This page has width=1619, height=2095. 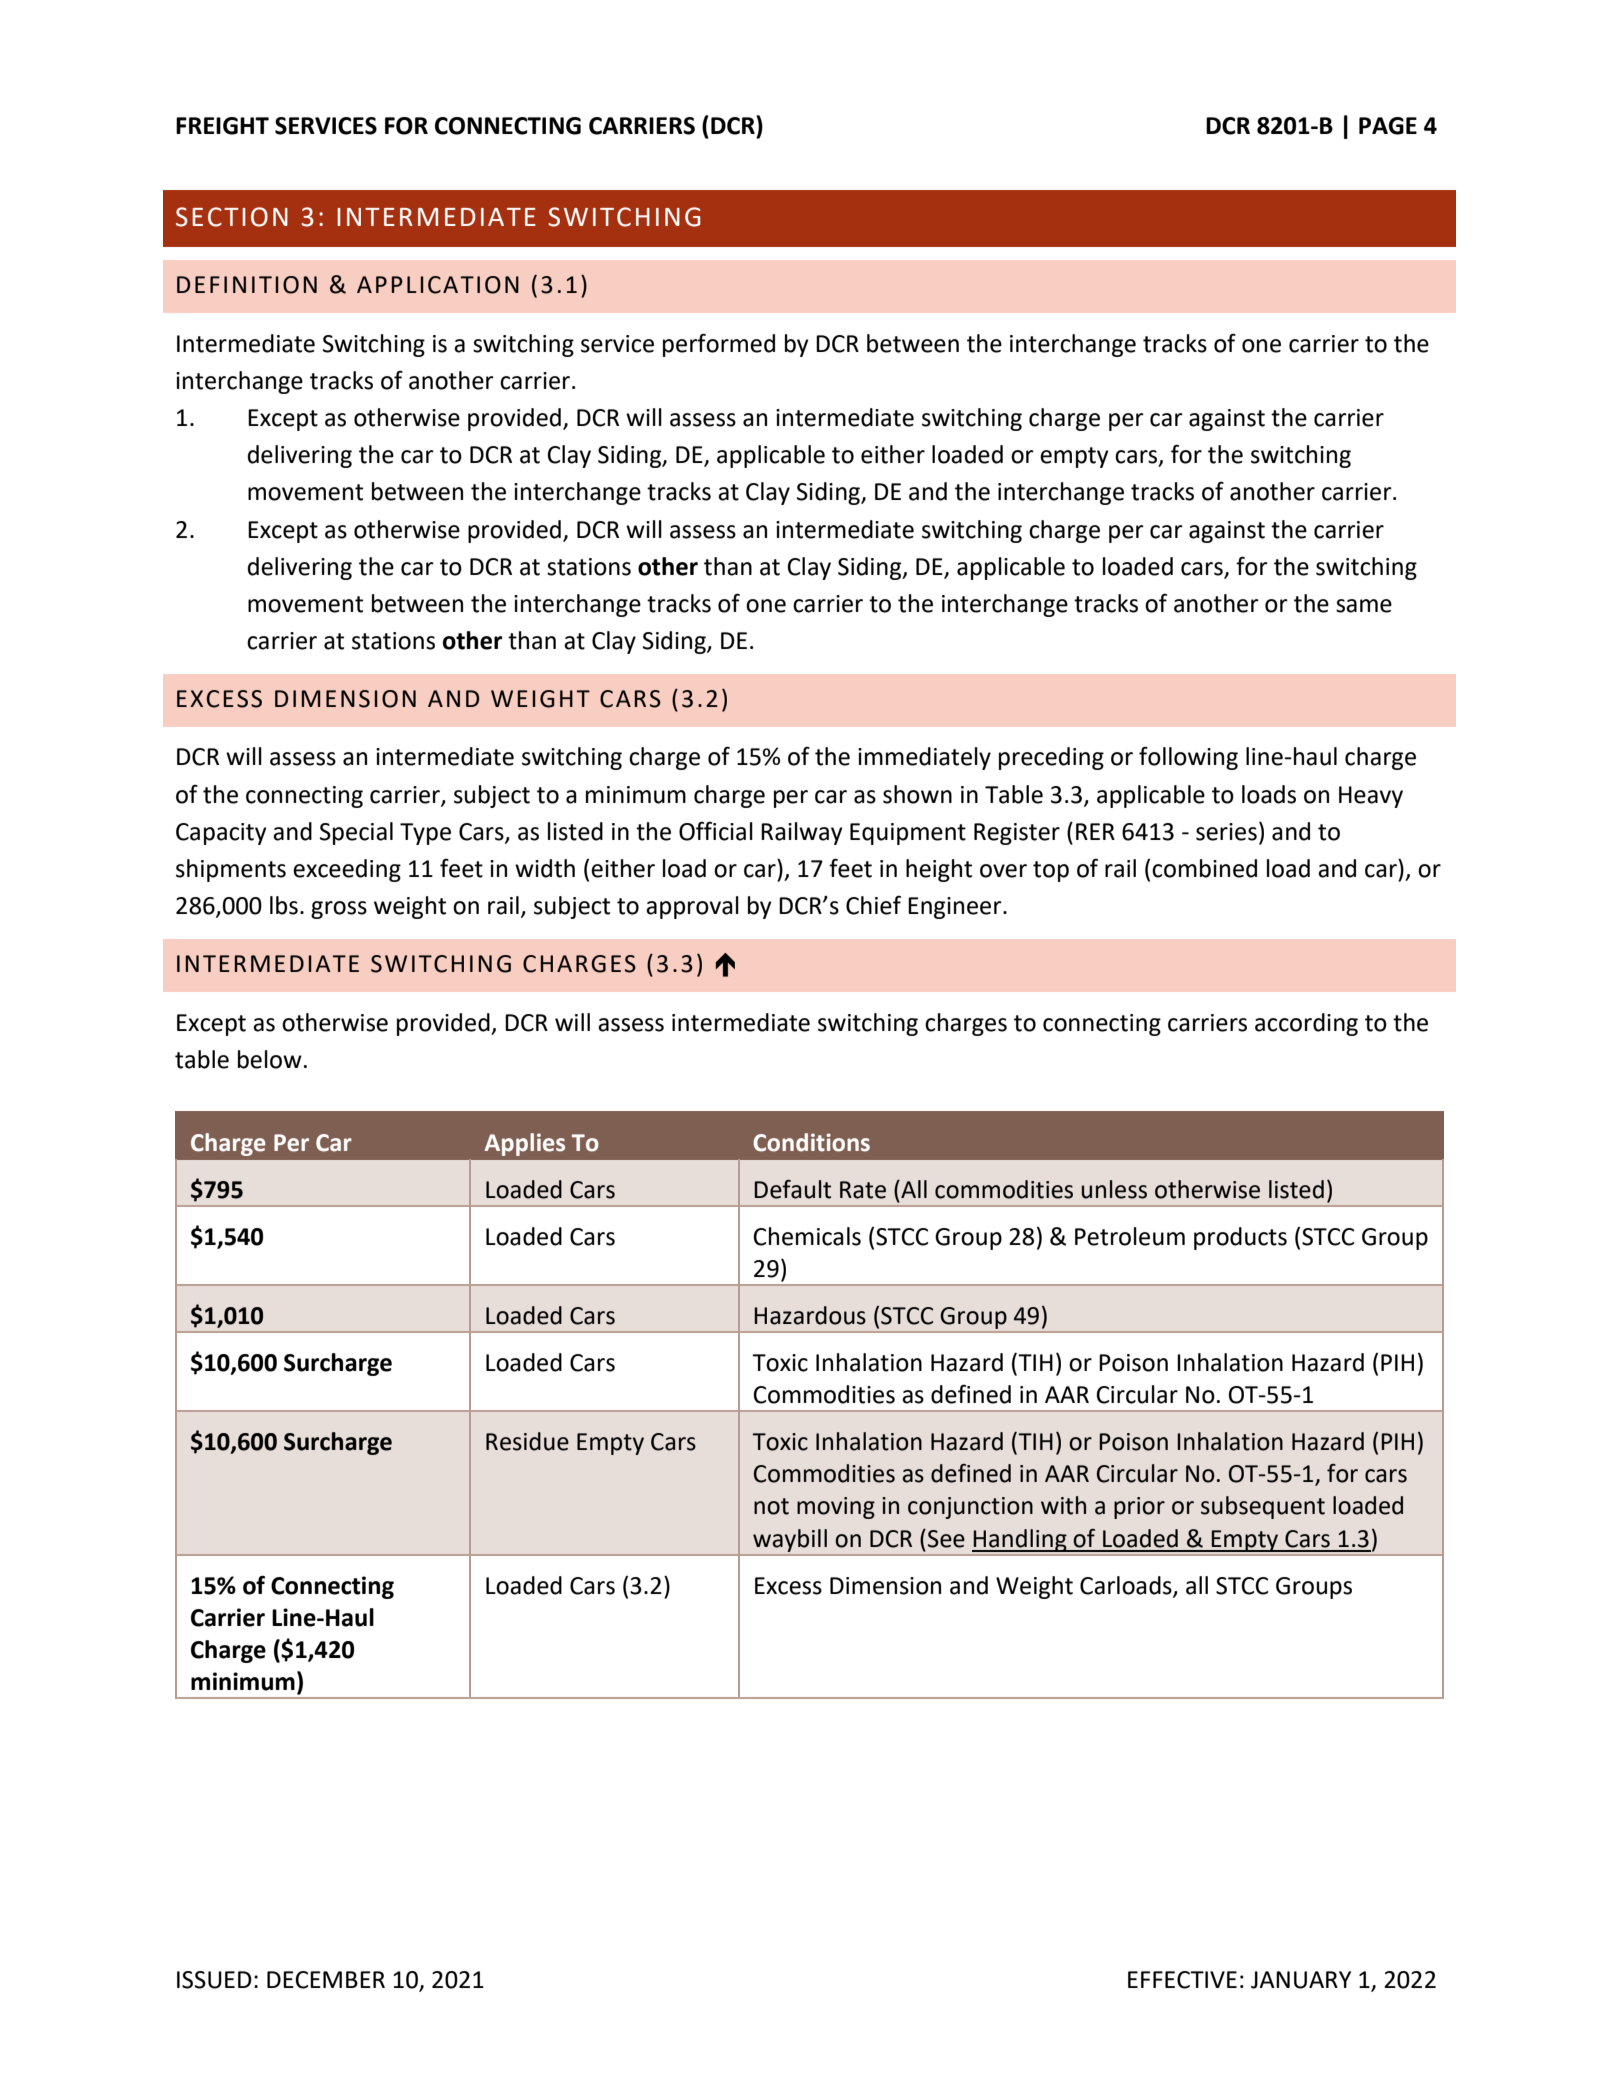 I want to click on exceeding, so click(x=347, y=870).
